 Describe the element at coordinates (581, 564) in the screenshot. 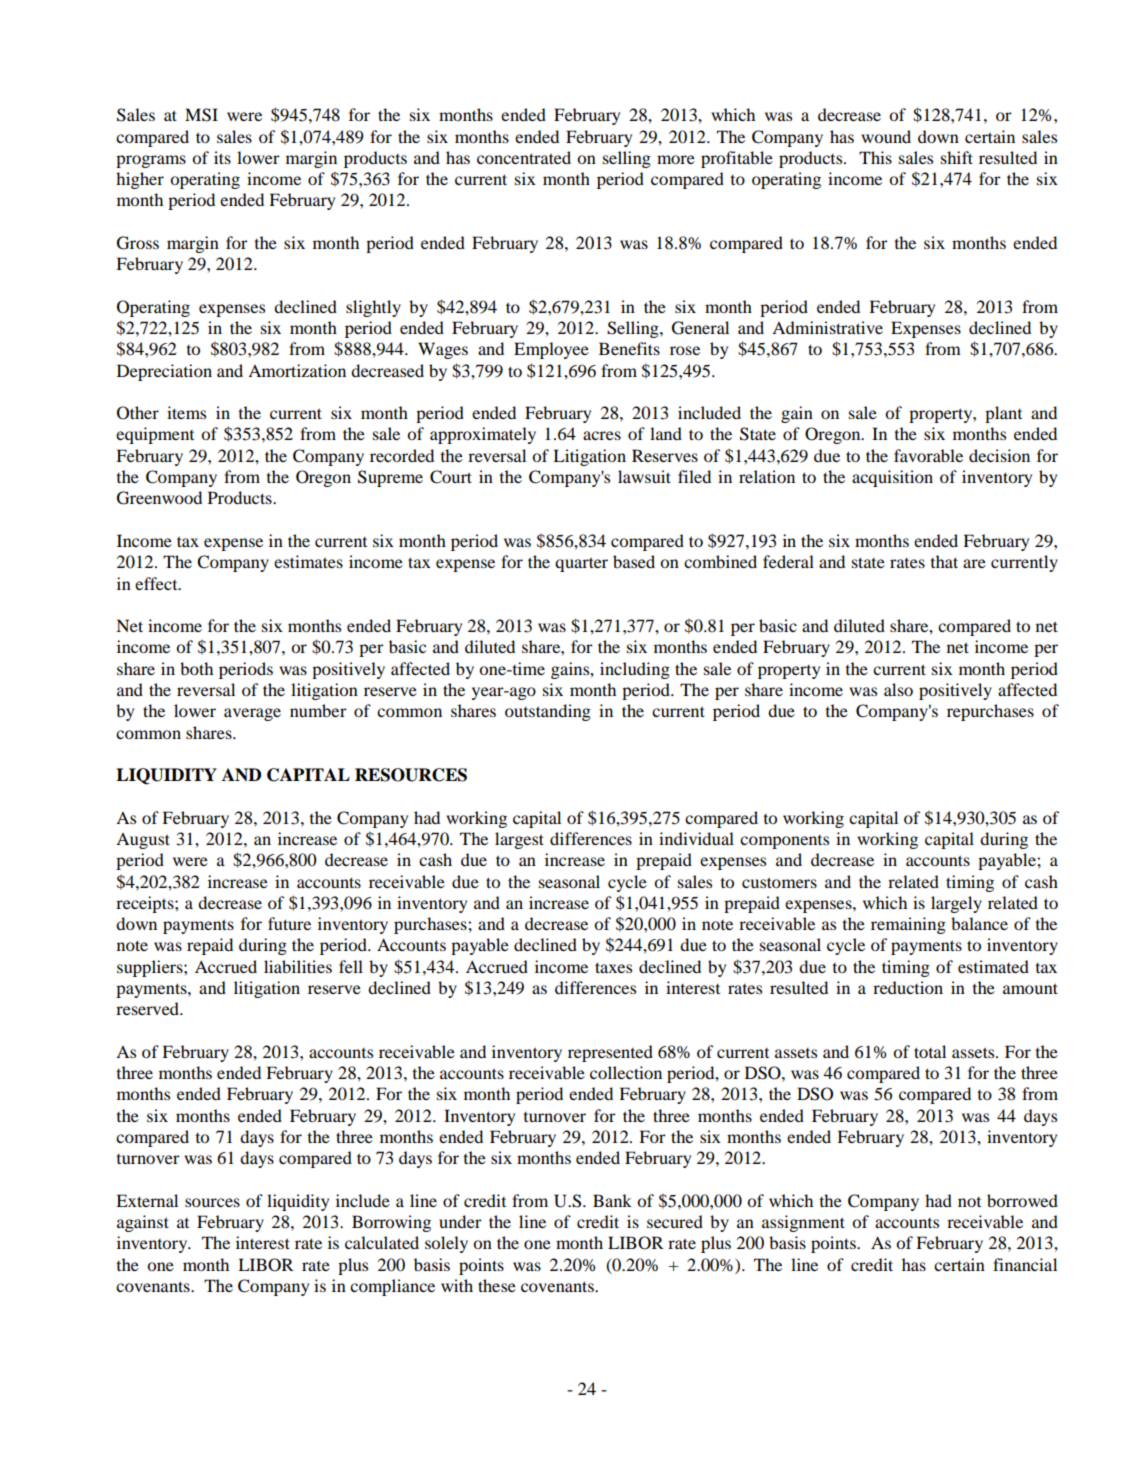

I see `quarter` at that location.
